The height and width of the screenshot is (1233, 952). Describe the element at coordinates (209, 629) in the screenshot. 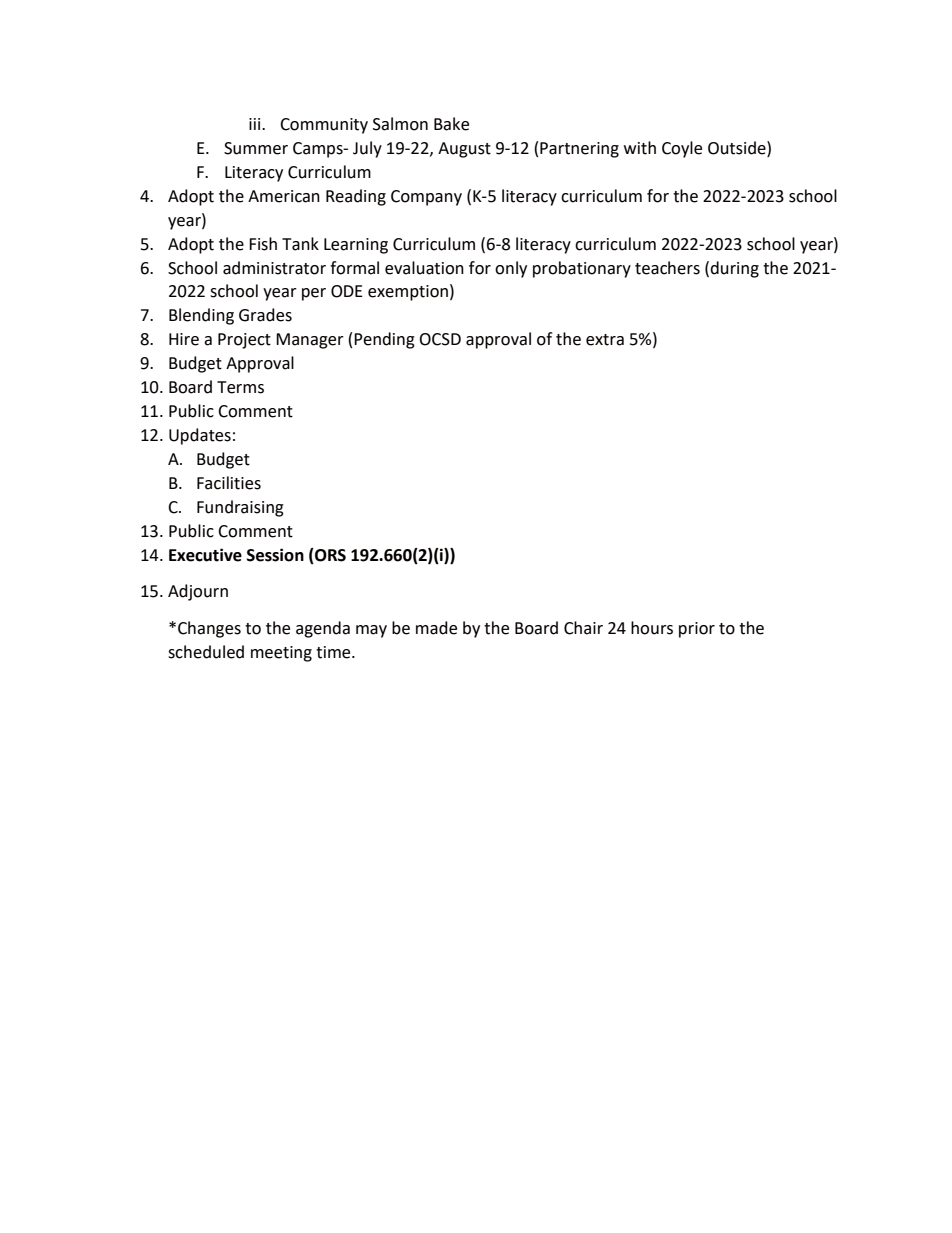

I see `Changes` at that location.
